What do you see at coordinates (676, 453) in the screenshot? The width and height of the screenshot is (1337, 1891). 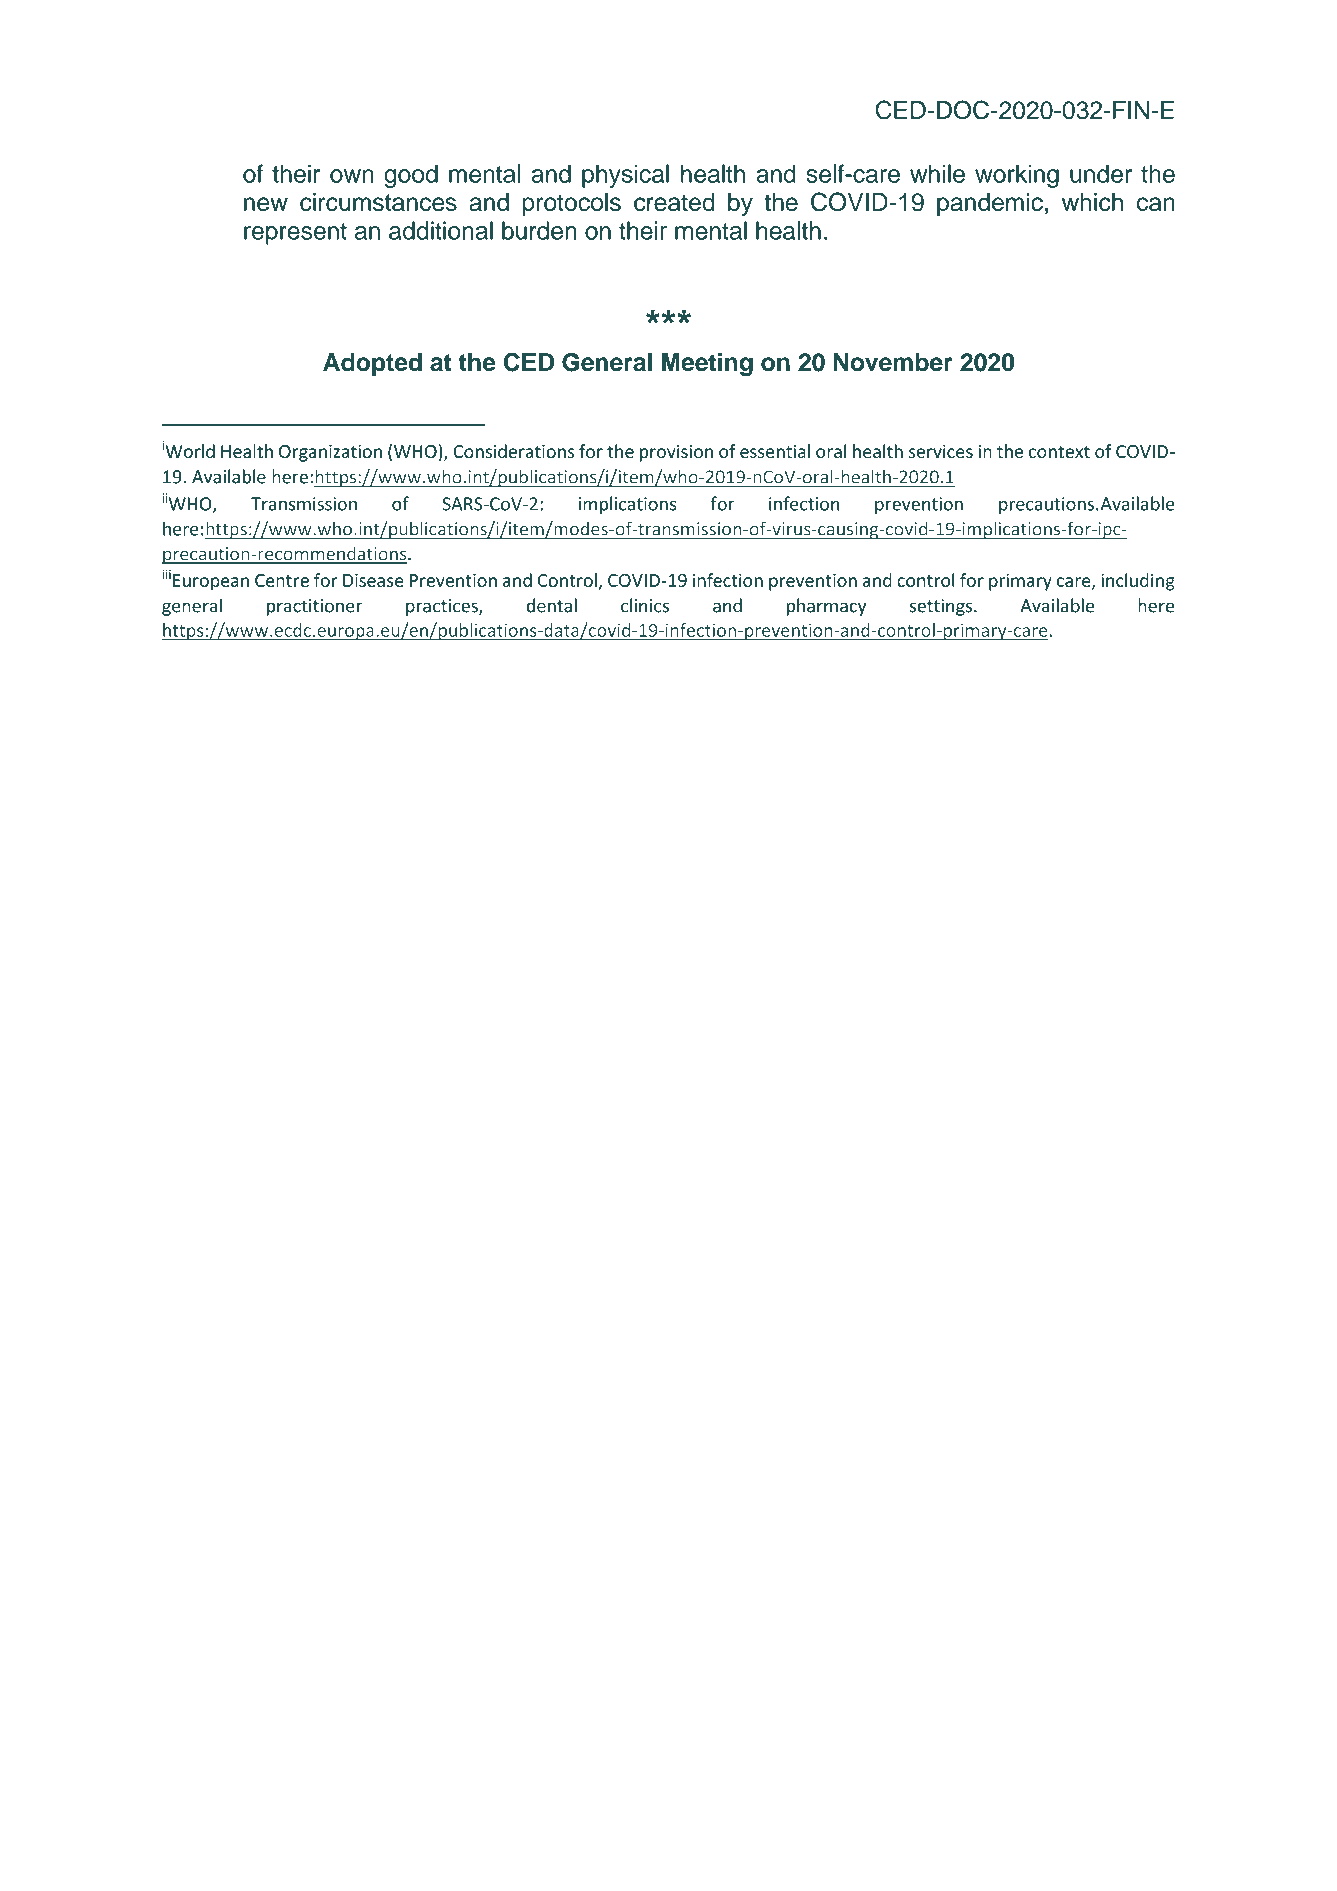 I see `provision` at bounding box center [676, 453].
